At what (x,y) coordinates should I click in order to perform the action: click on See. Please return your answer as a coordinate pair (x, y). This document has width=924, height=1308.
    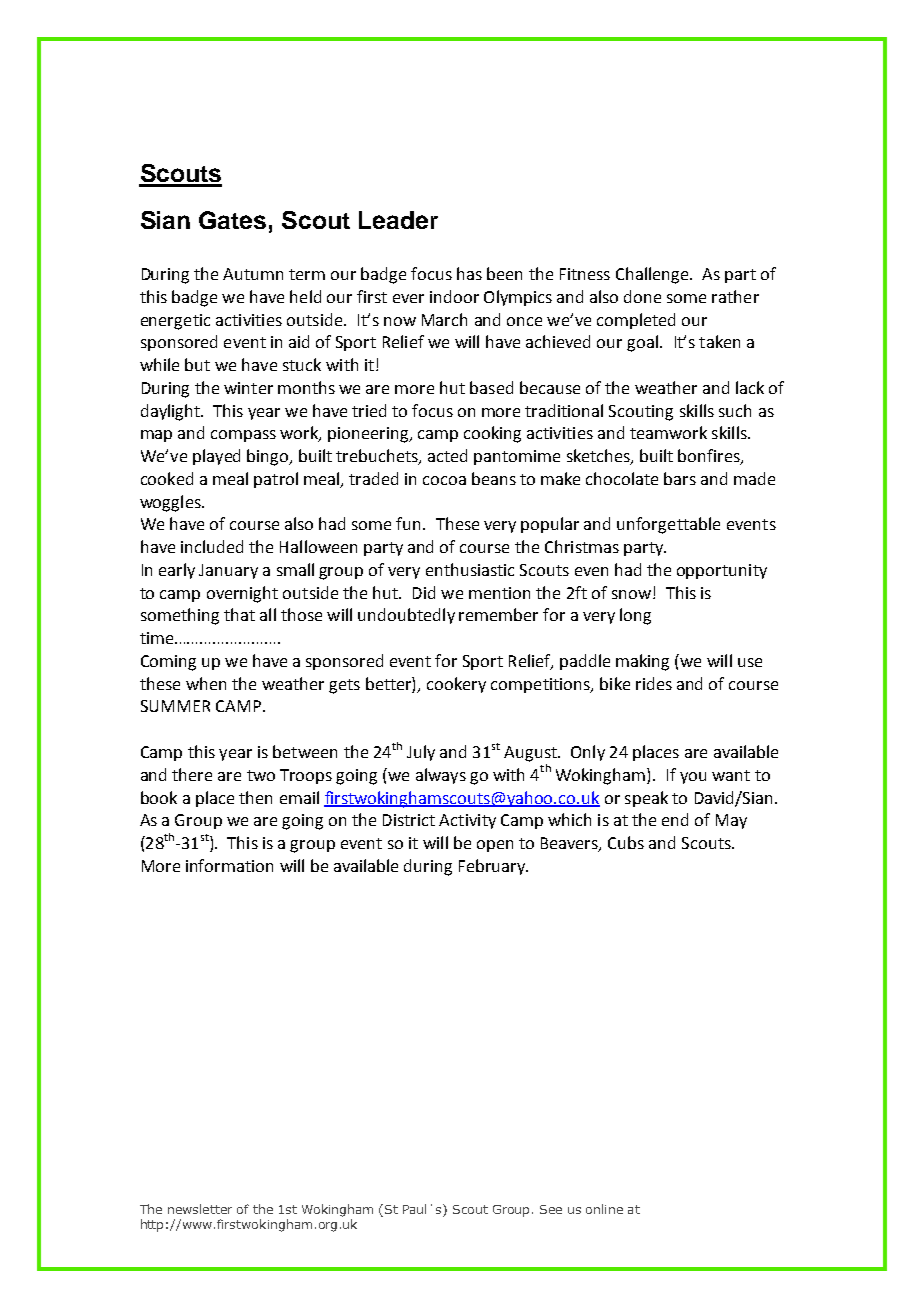
    Looking at the image, I should click on (551, 1209).
